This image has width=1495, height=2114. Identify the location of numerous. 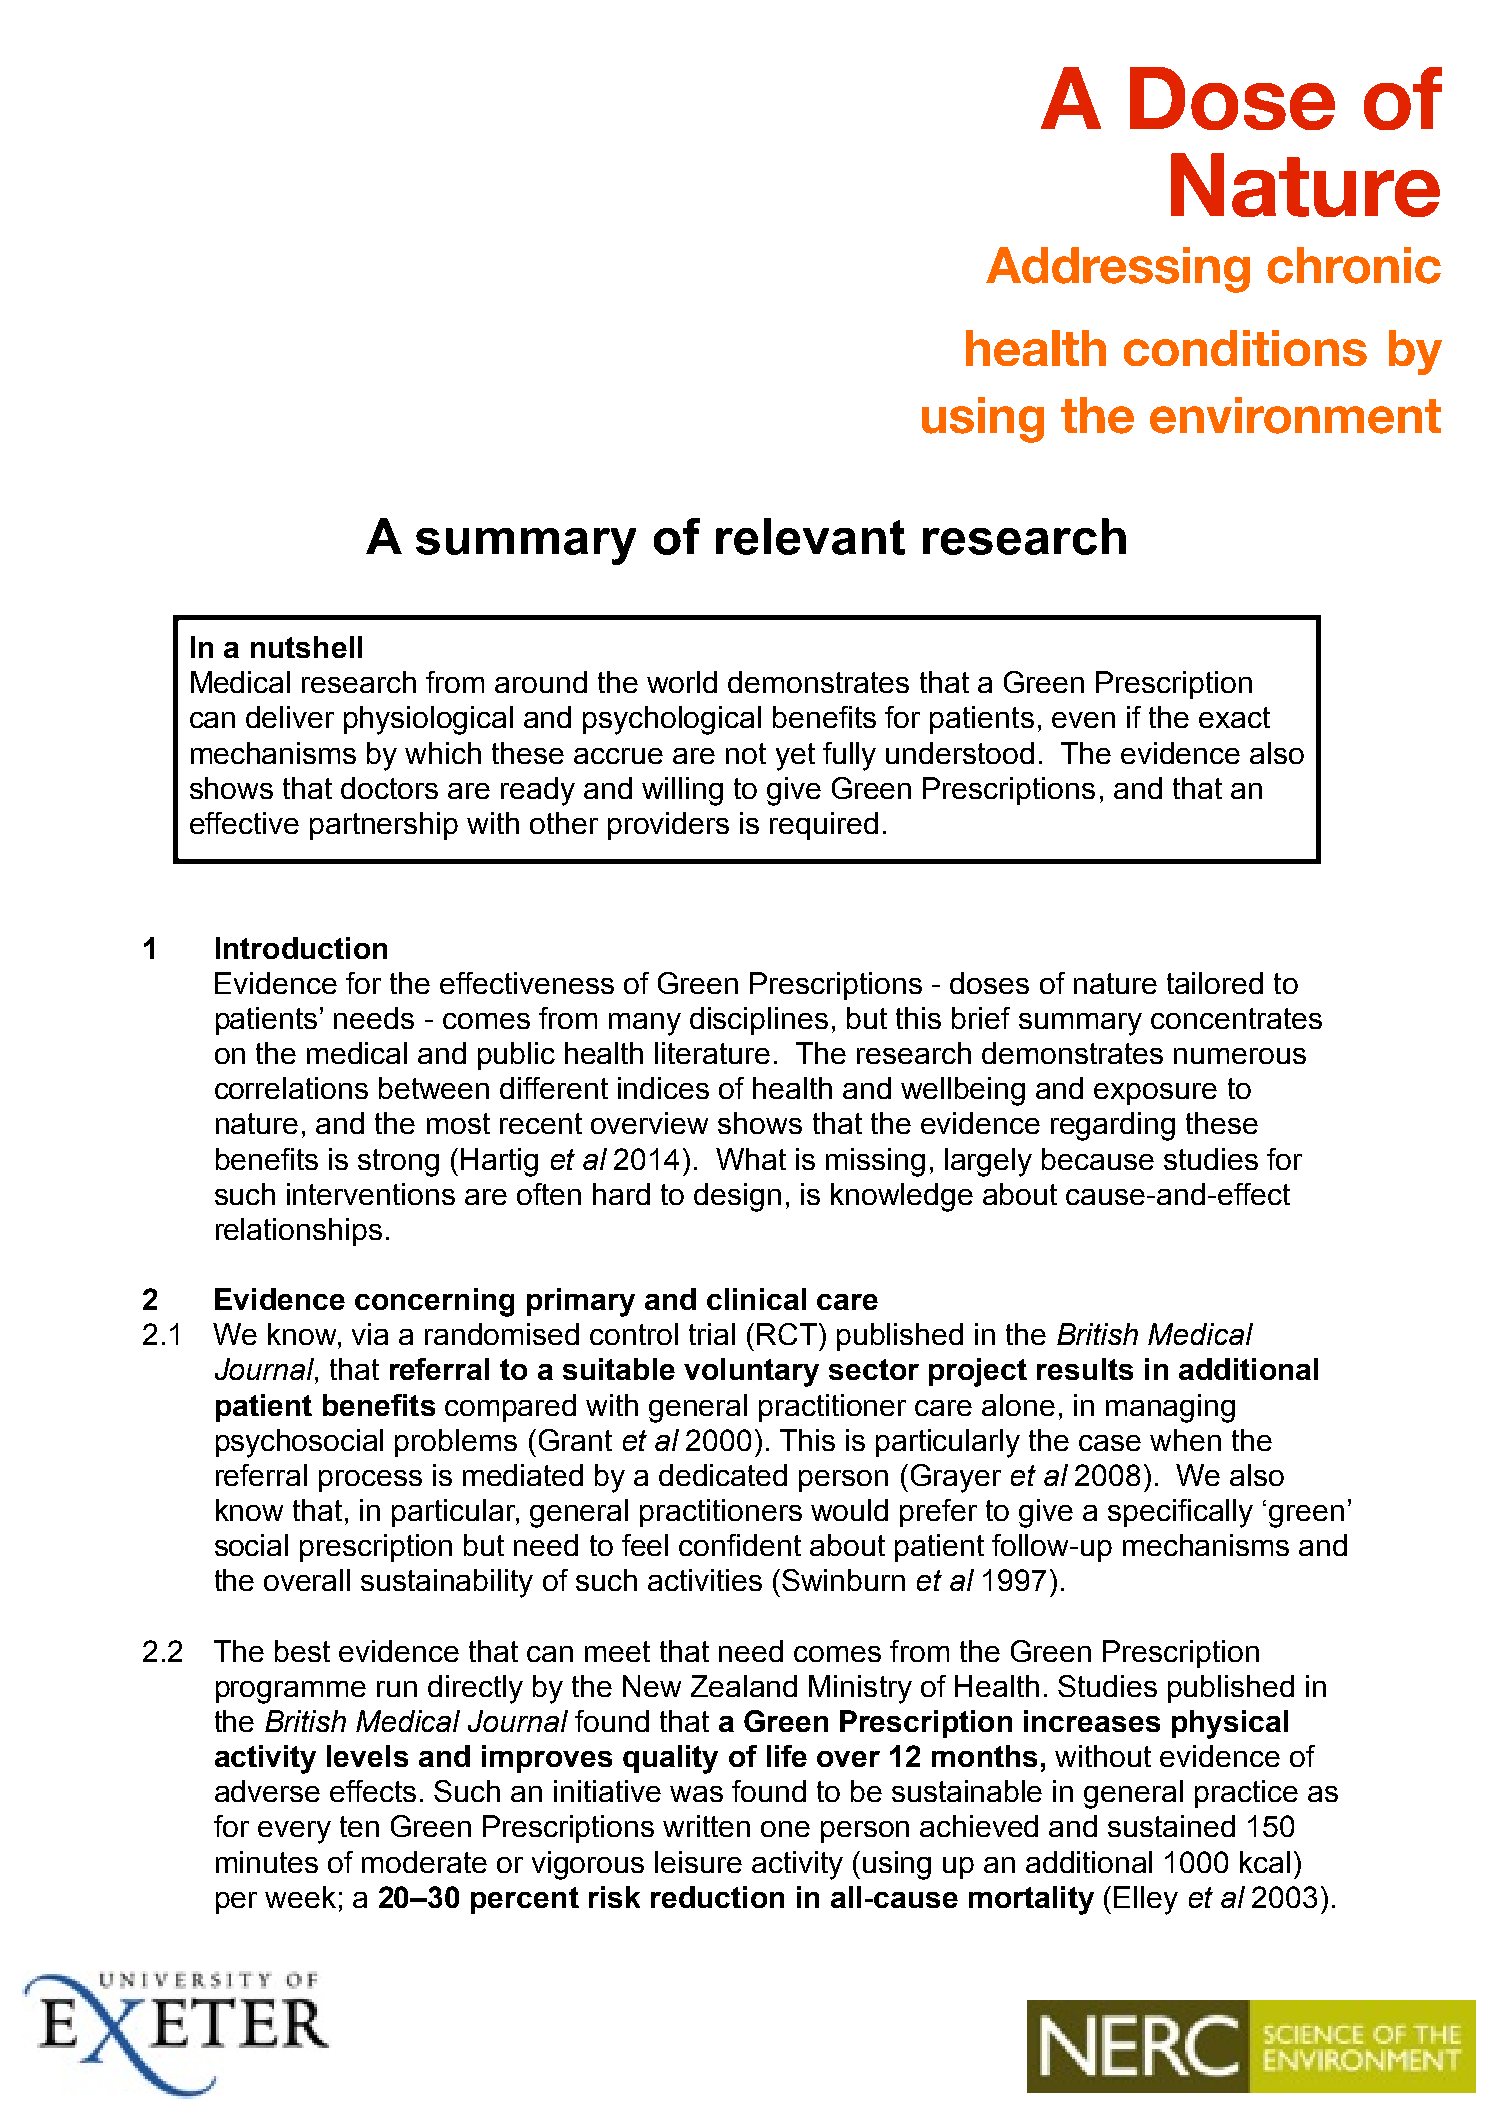
(1240, 1056).
